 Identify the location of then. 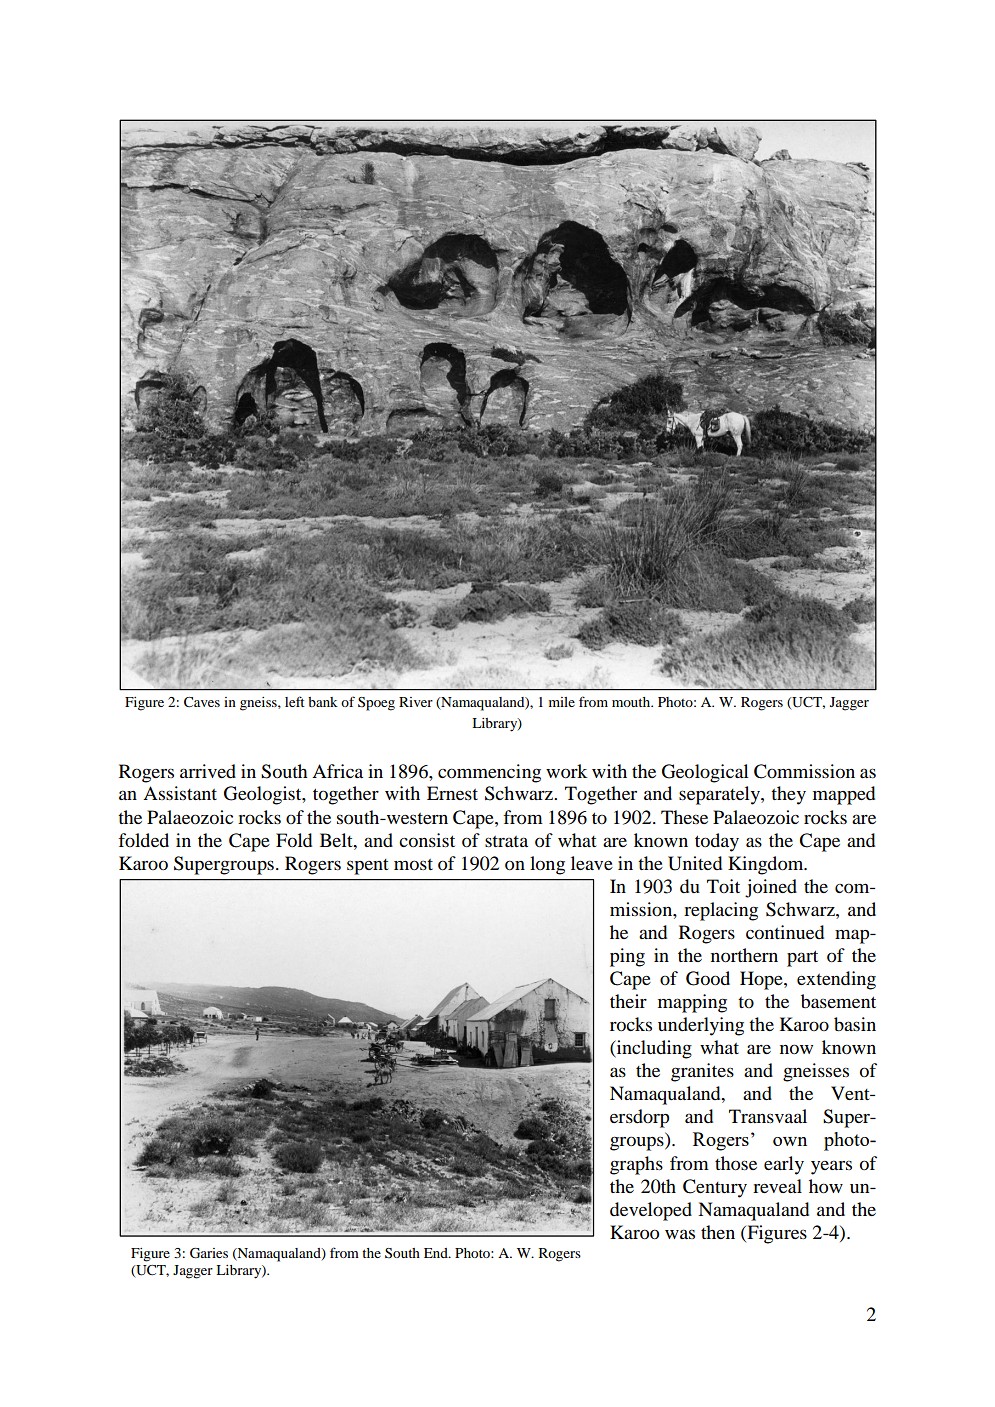
(718, 1232).
